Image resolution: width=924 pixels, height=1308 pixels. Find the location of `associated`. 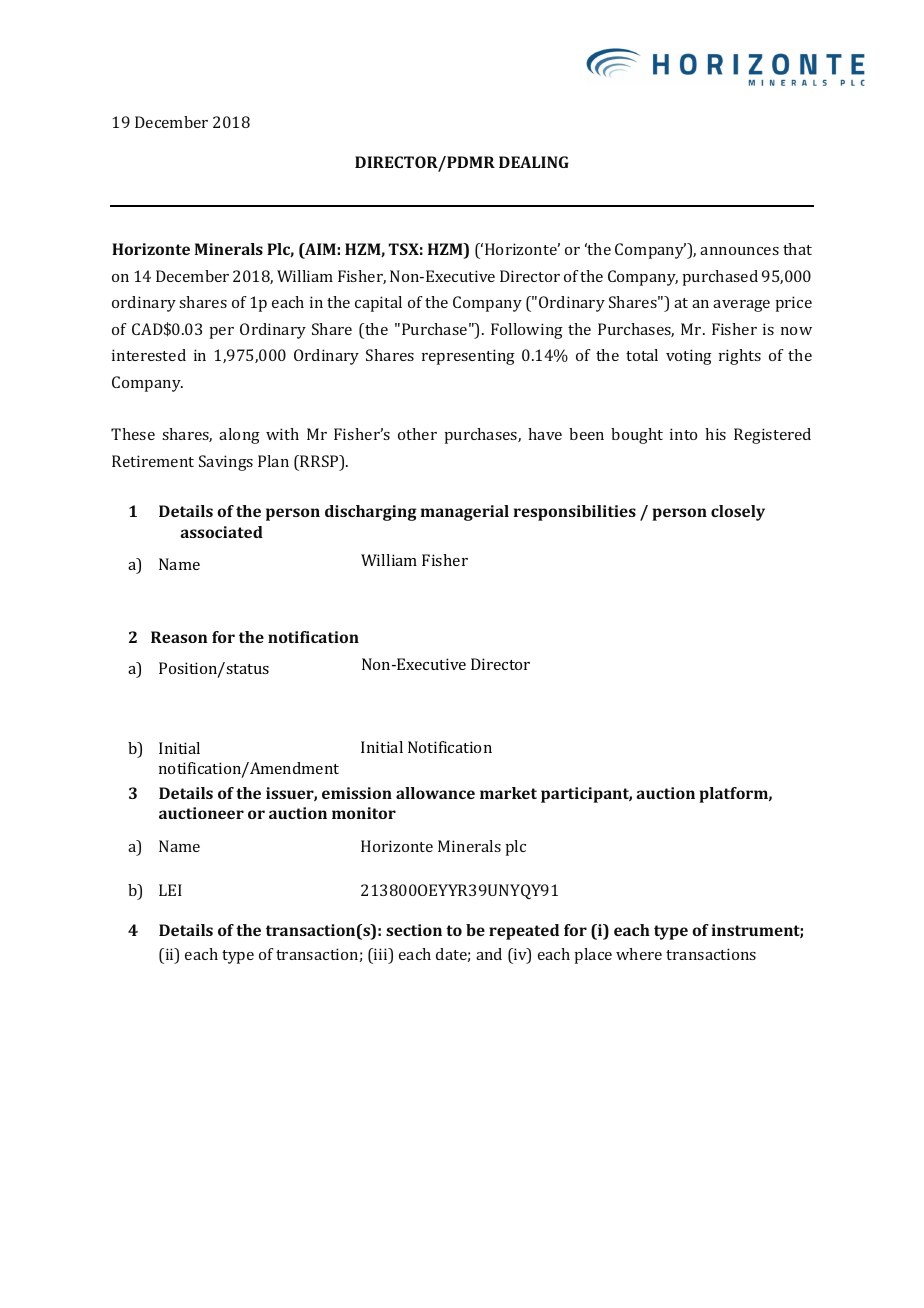

associated is located at coordinates (222, 532).
